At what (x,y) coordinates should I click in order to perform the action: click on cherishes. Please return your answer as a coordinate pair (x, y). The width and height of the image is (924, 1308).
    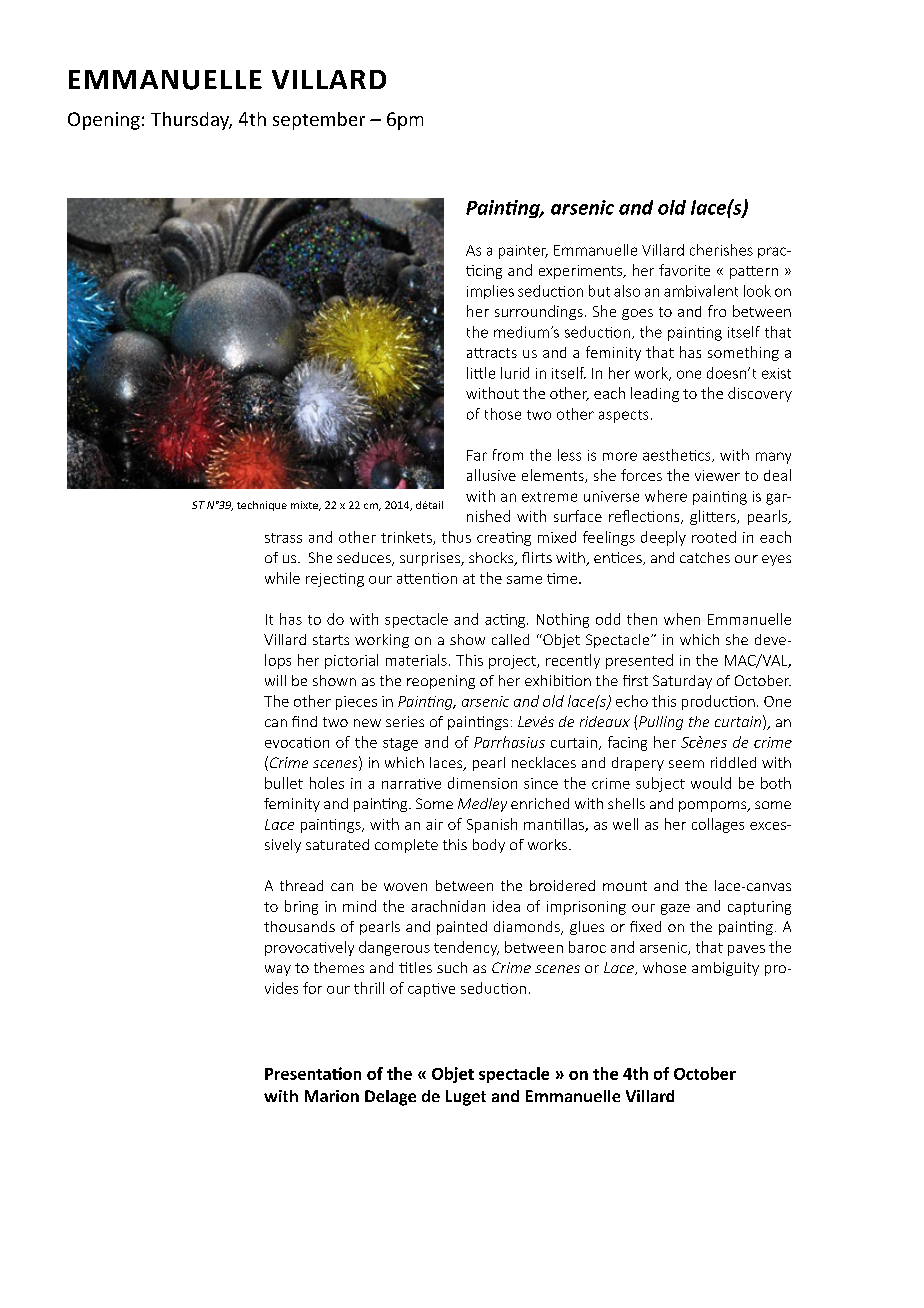
    Looking at the image, I should click on (721, 250).
